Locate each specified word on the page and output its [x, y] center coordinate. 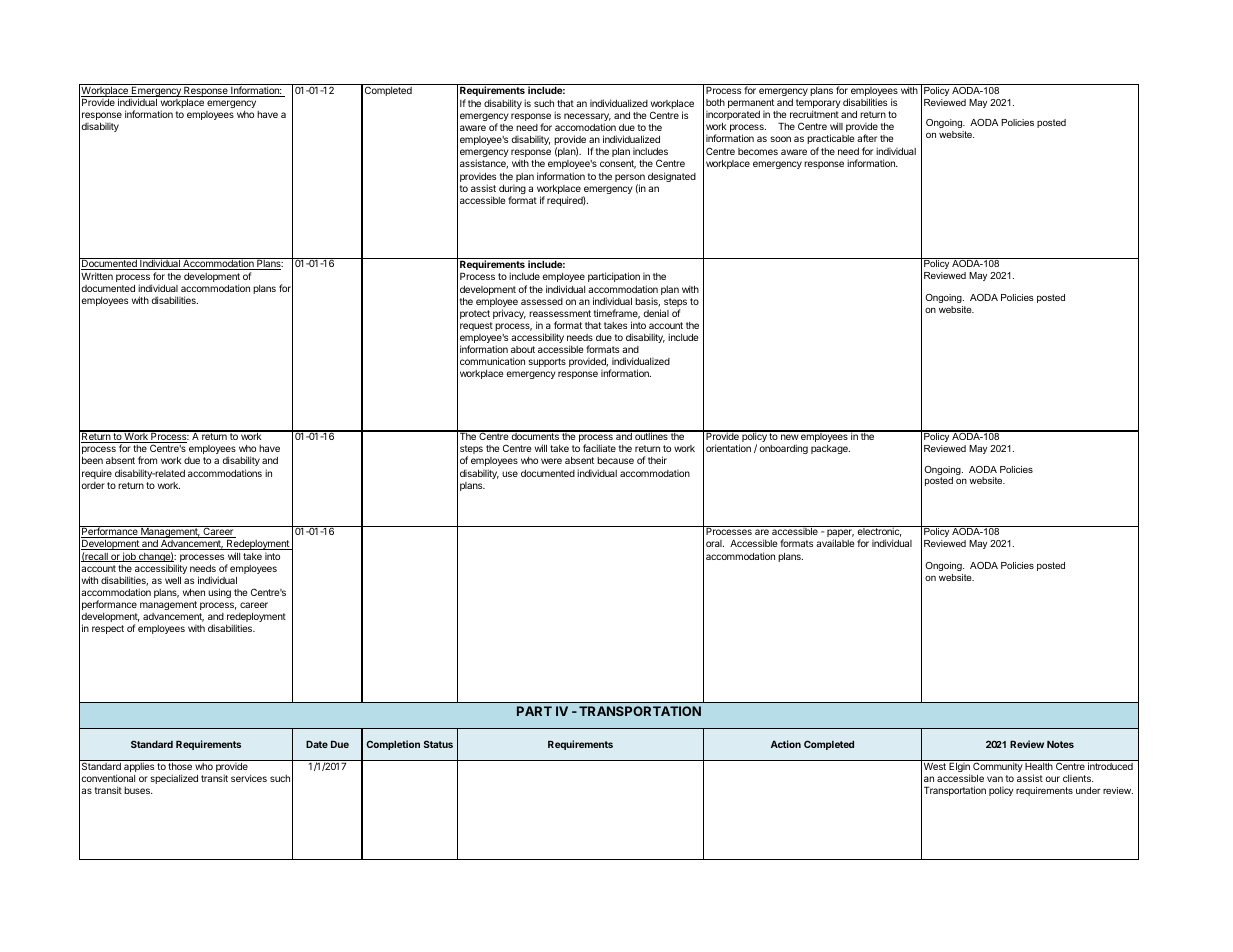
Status [438, 744]
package [830, 449]
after [867, 138]
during [512, 191]
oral [715, 543]
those [180, 766]
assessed [542, 301]
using [219, 593]
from [147, 460]
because [615, 460]
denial [656, 313]
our [1052, 779]
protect [475, 314]
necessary [587, 118]
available [835, 543]
